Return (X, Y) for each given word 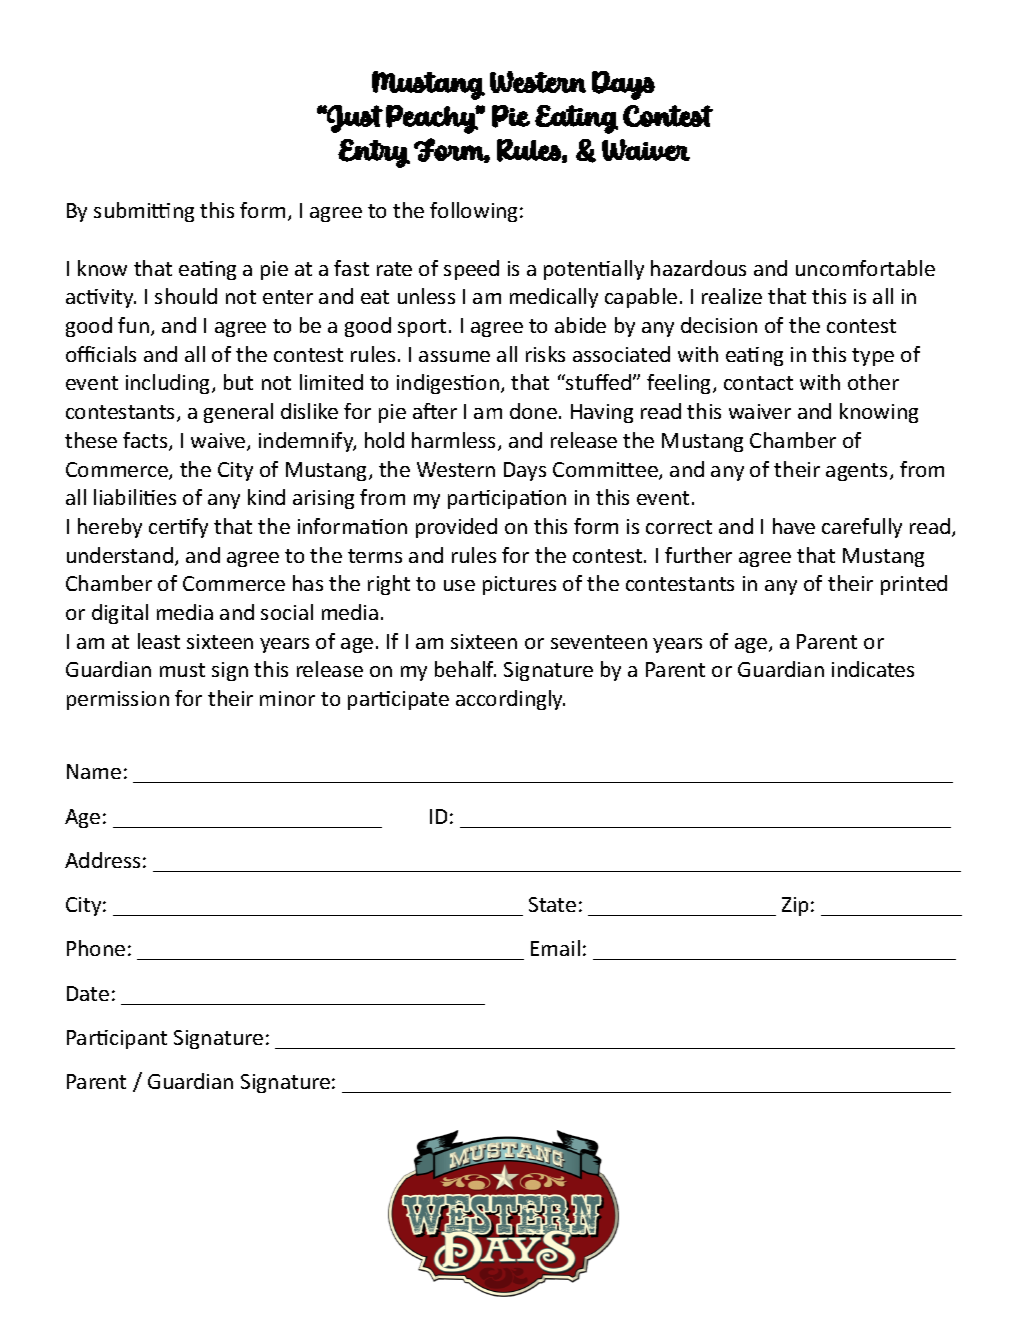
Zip (795, 906)
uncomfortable (865, 268)
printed (914, 585)
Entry (374, 153)
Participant (117, 1039)
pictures (519, 585)
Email (555, 948)
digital (120, 614)
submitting (144, 212)
